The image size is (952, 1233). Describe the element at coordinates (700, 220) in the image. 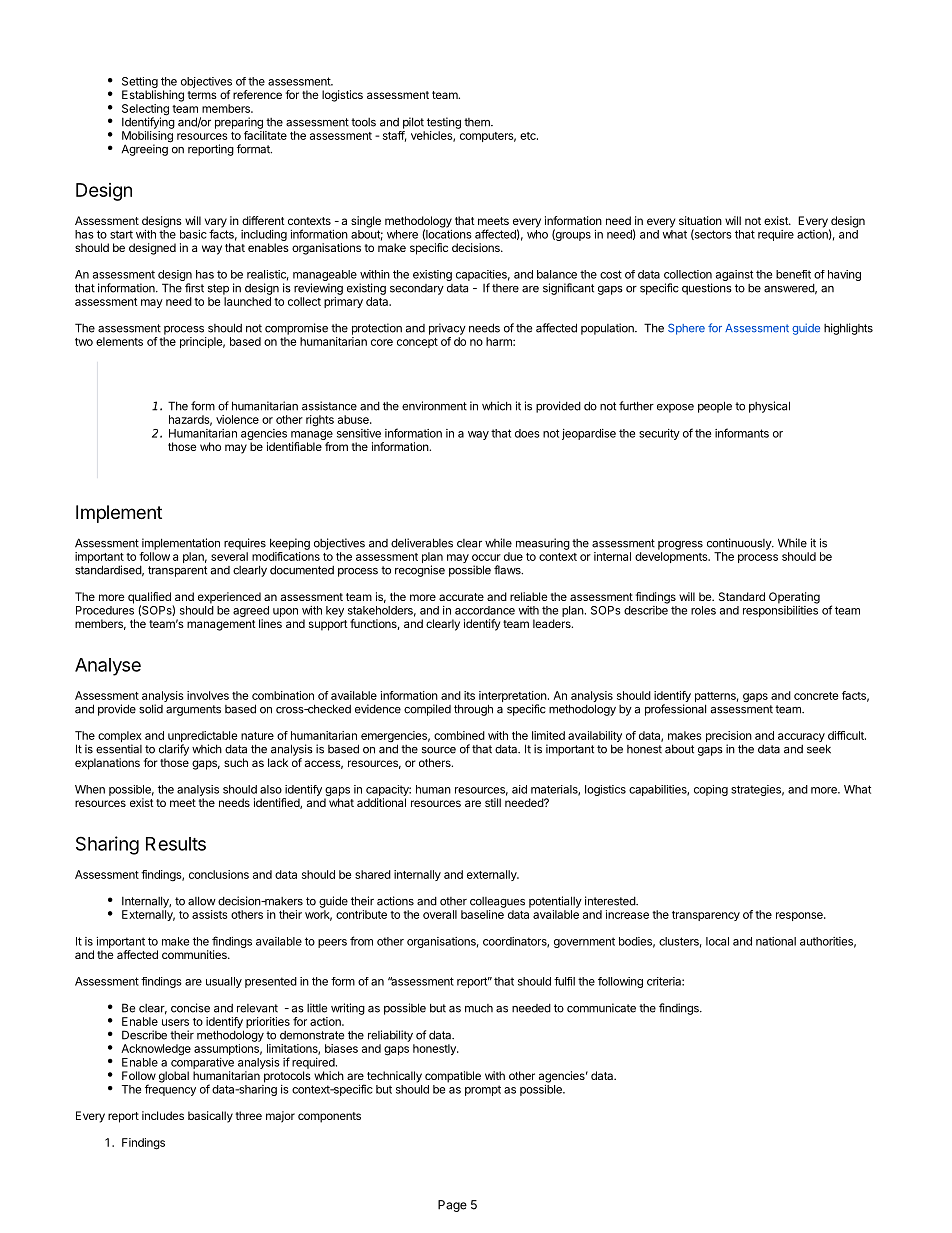

I see `situation` at that location.
